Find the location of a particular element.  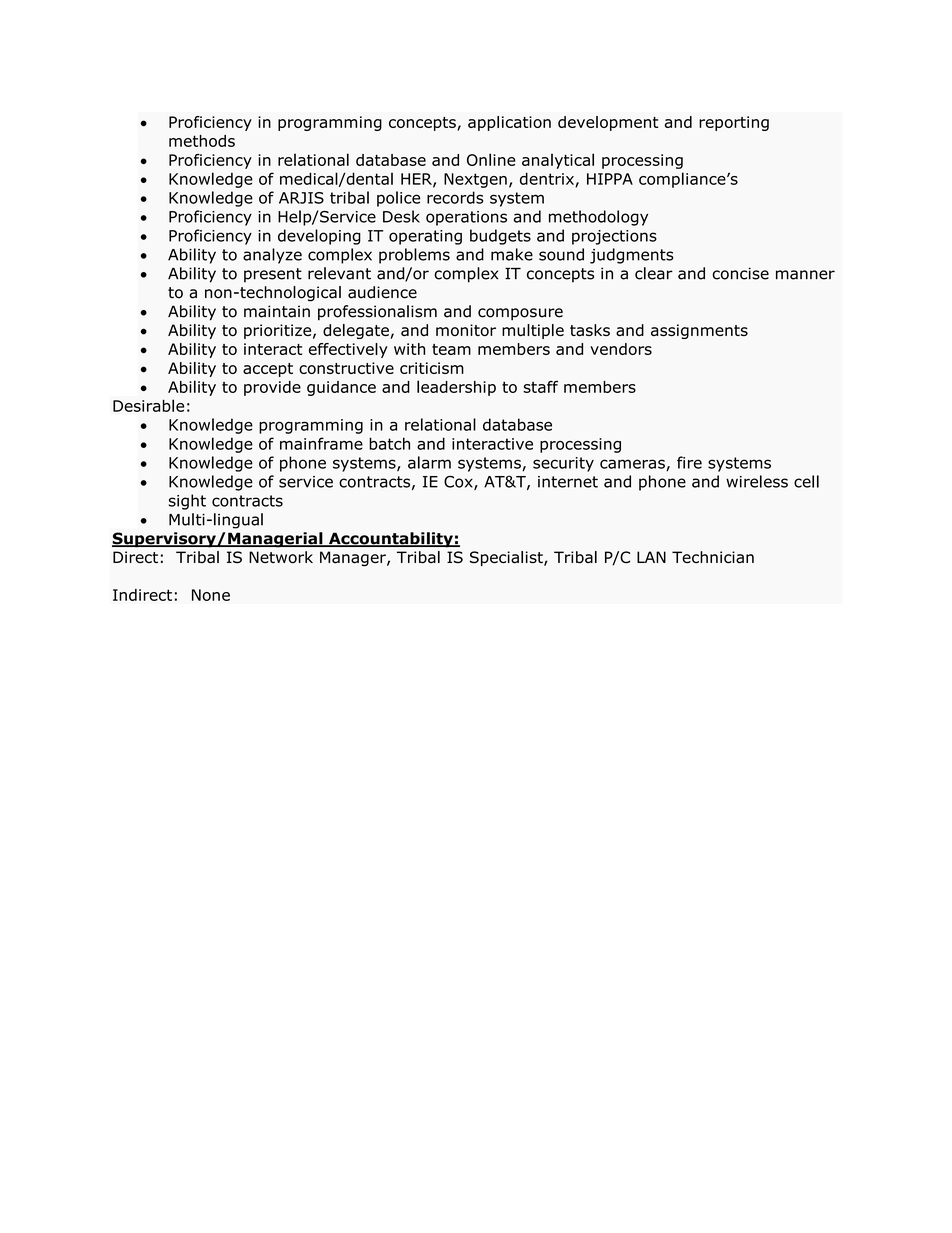

application is located at coordinates (509, 123).
